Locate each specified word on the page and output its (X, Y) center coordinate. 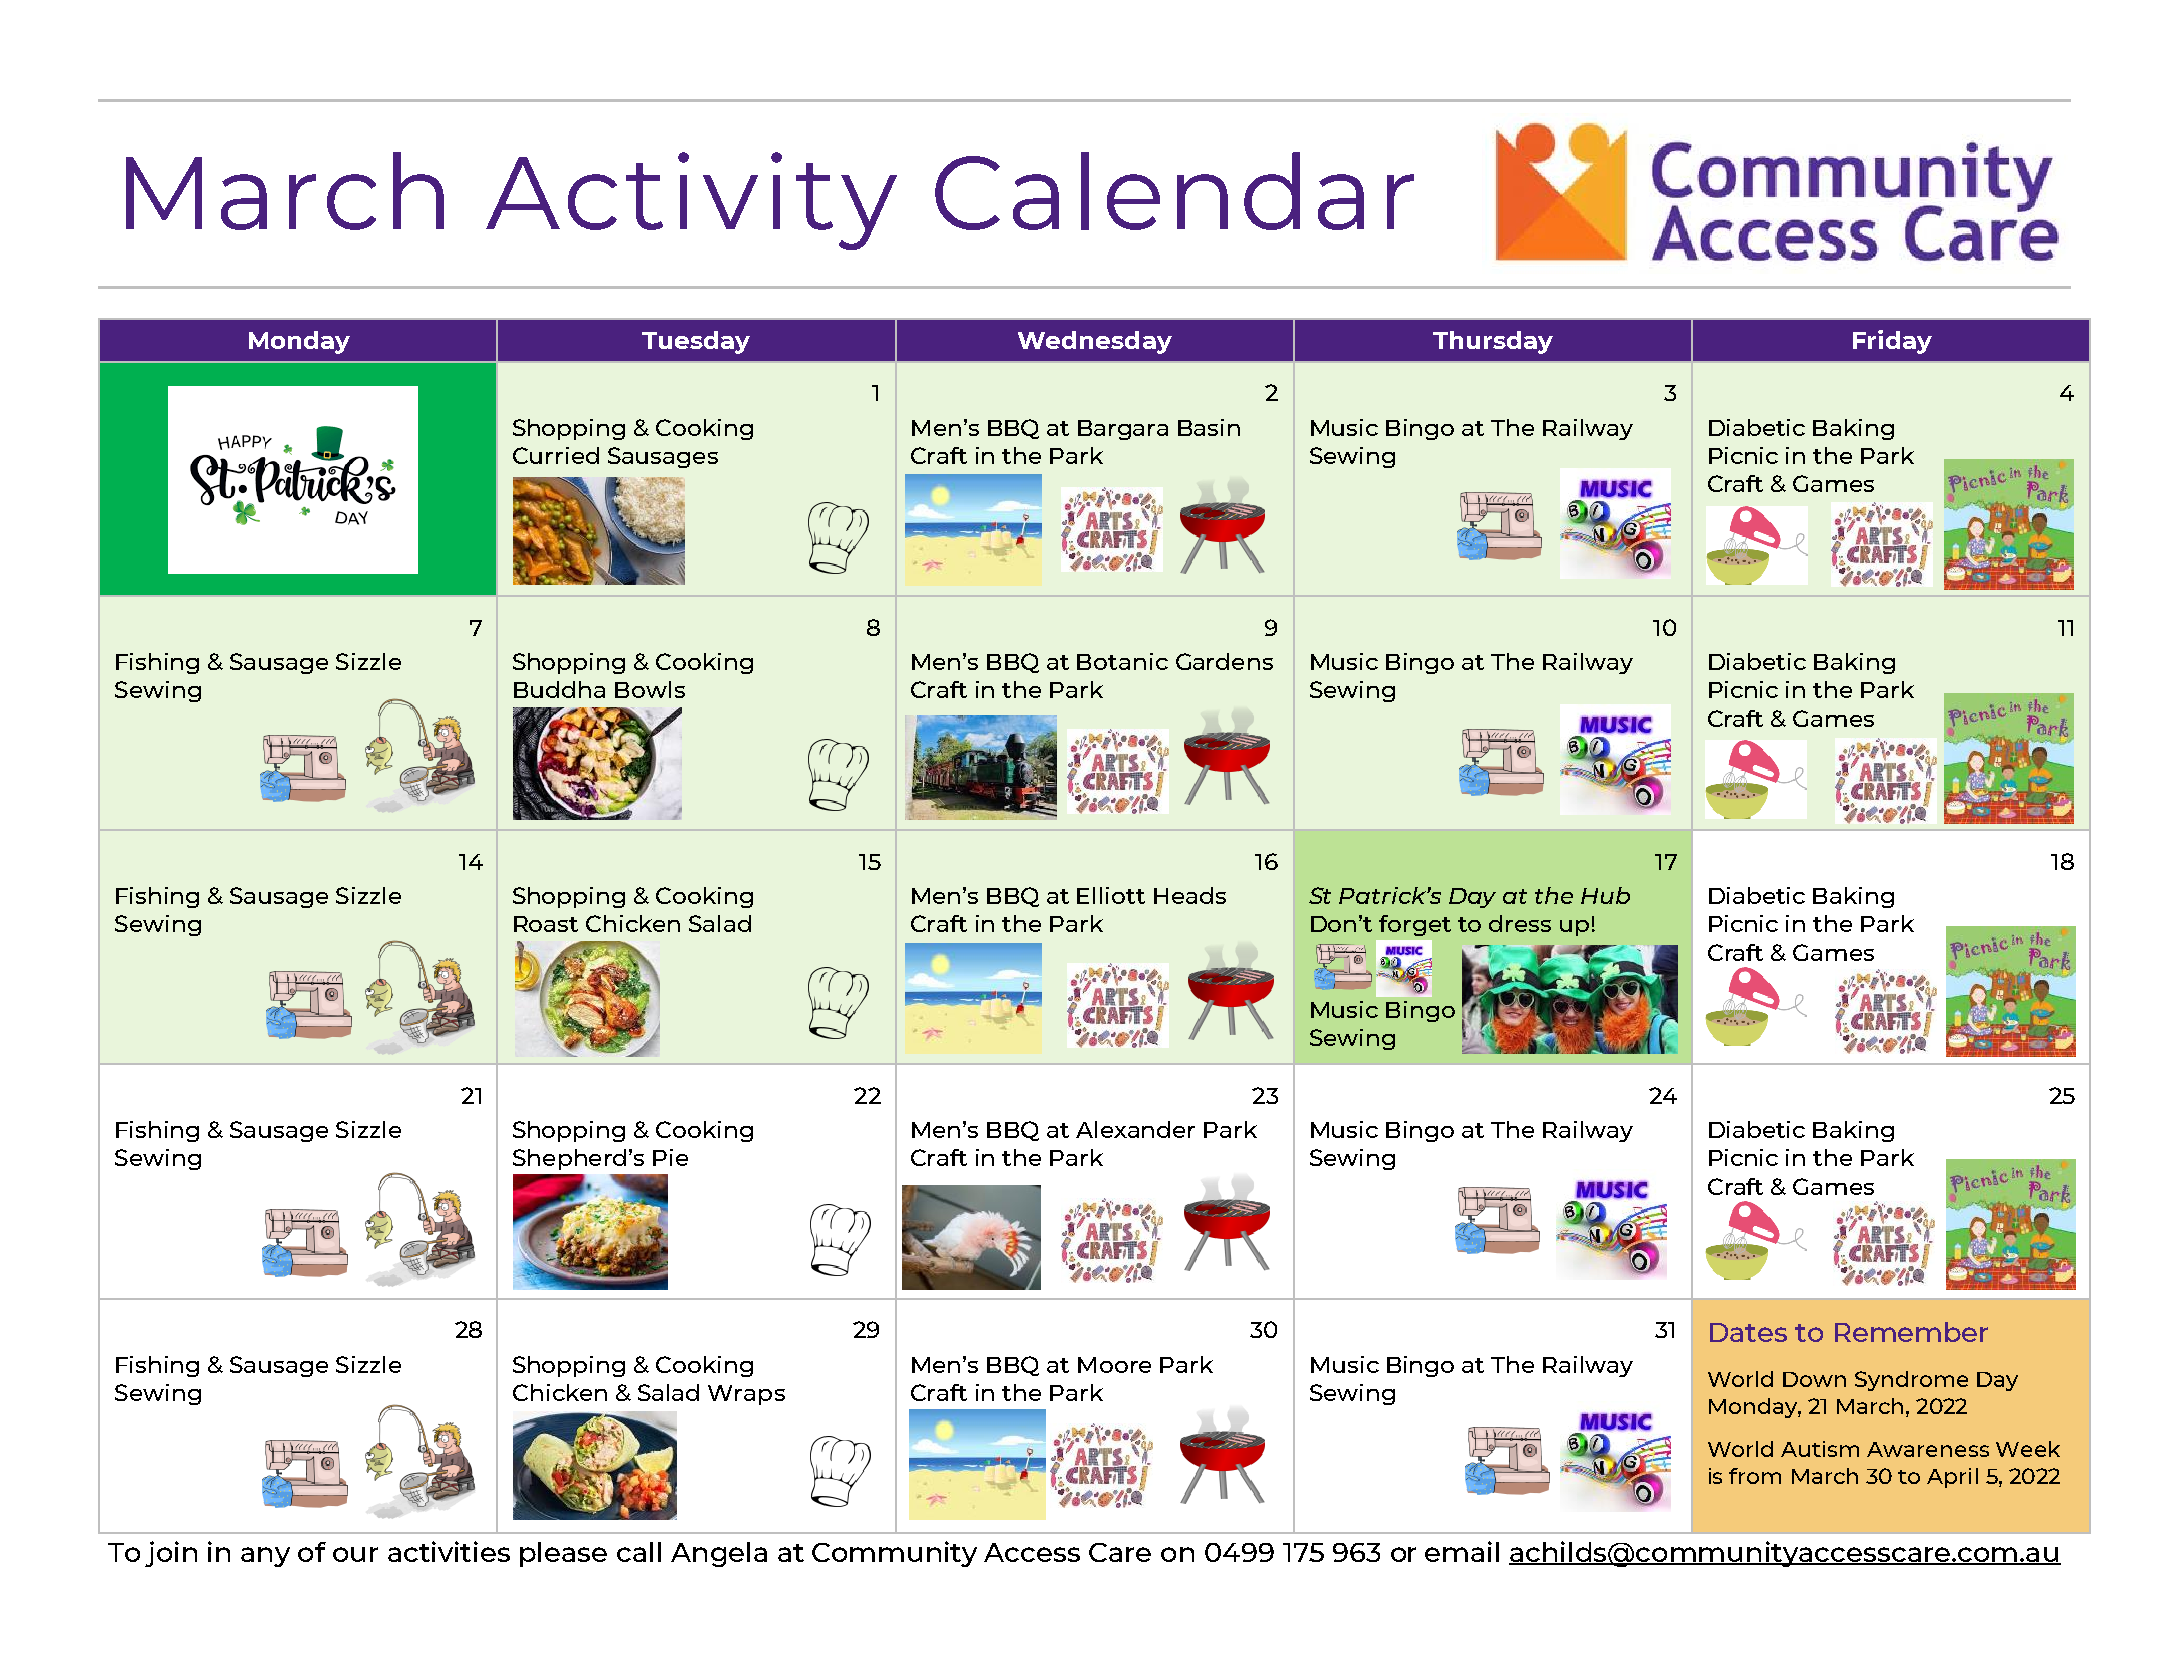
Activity (691, 201)
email (1462, 1551)
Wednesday (1095, 342)
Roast (546, 924)
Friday (1892, 342)
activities (449, 1551)
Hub (1605, 895)
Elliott (1111, 895)
